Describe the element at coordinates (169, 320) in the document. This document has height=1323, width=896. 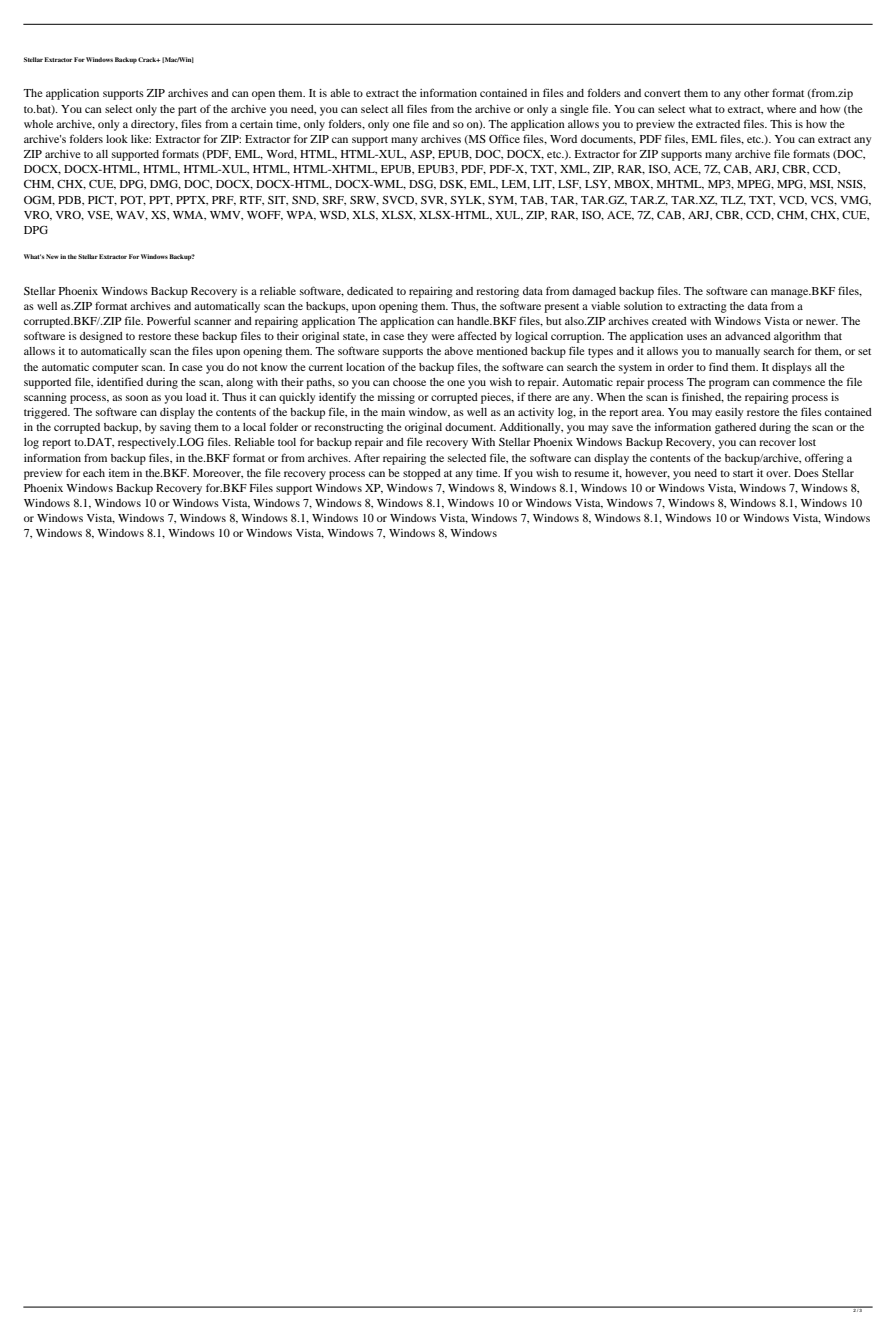
I see `Powerful` at that location.
